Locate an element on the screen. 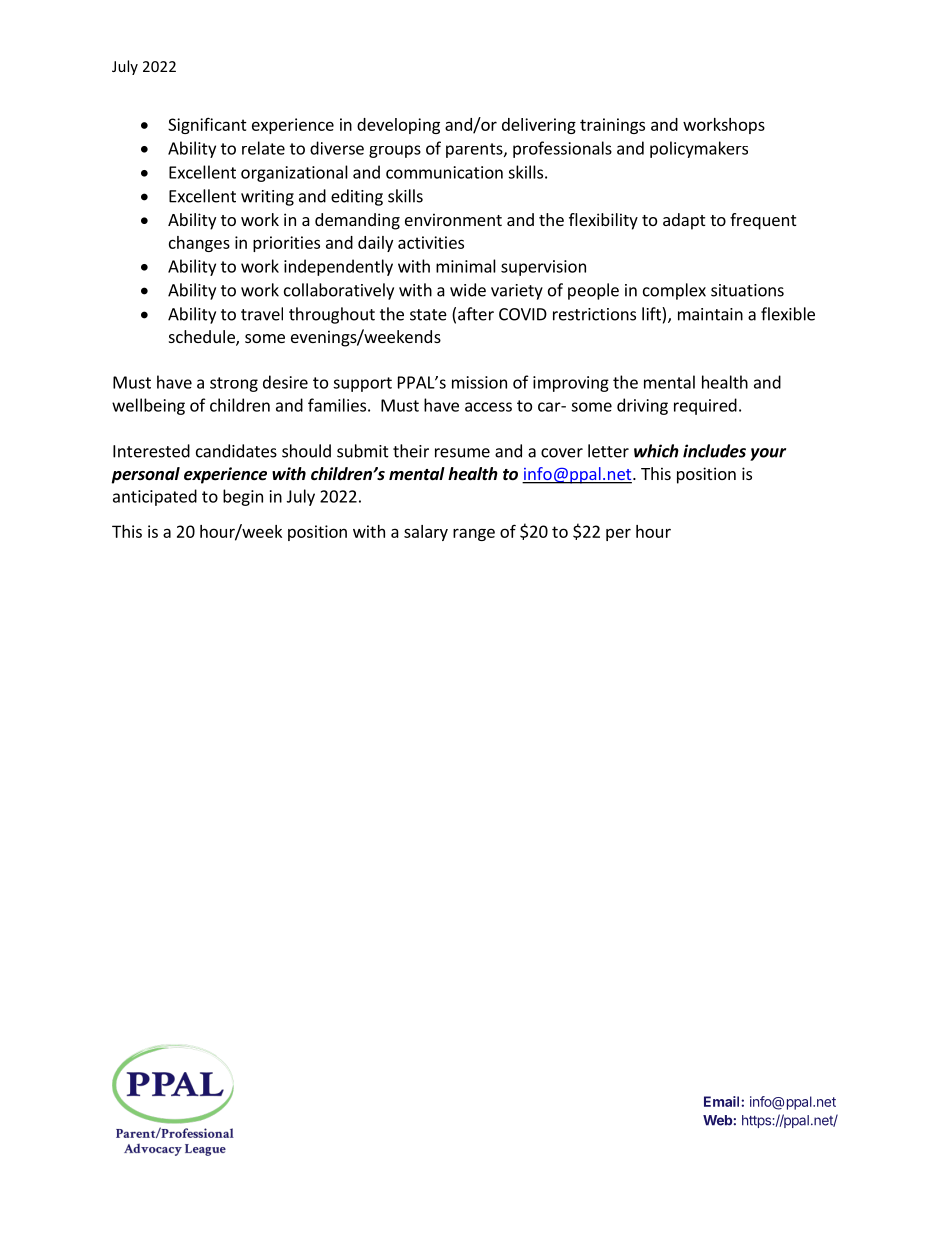  salary is located at coordinates (426, 533).
